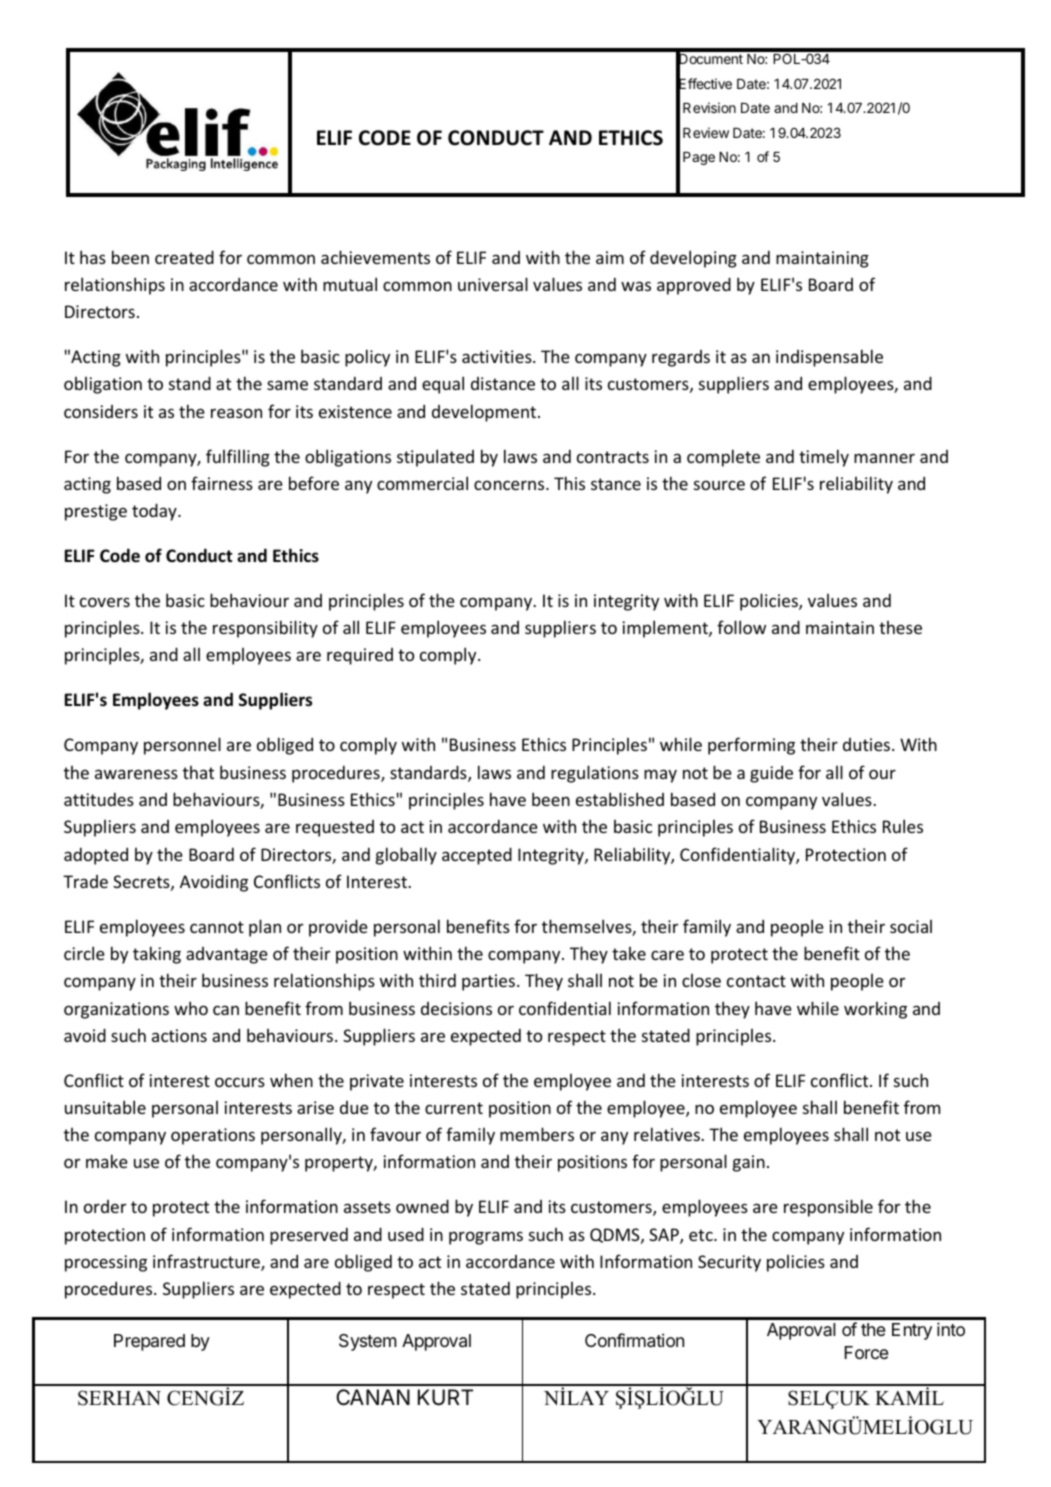 This page has height=1487, width=1051. What do you see at coordinates (488, 982) in the page?
I see `parties` at bounding box center [488, 982].
